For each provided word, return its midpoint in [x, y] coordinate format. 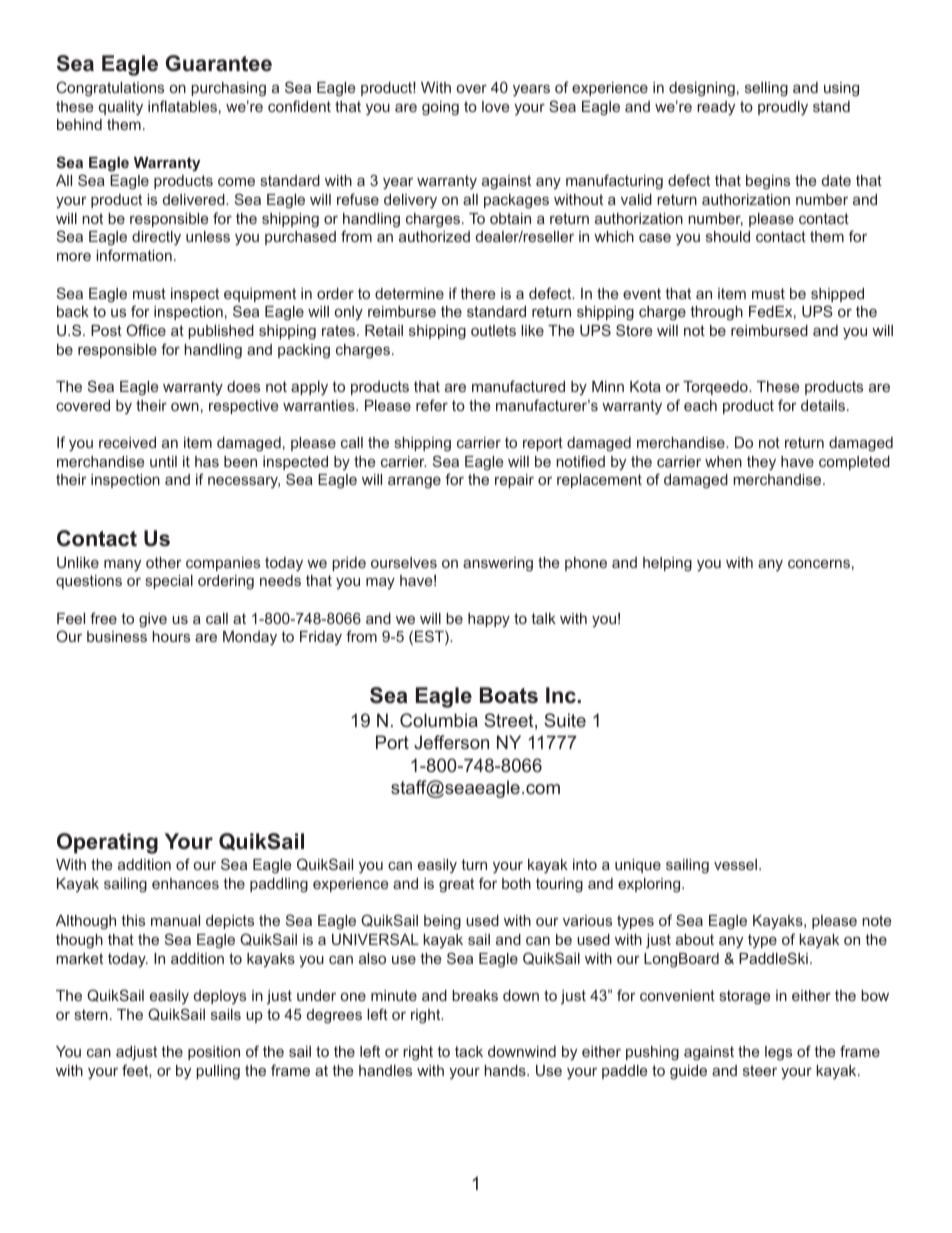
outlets [493, 330]
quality [121, 108]
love [495, 106]
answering [498, 564]
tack [469, 1051]
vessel [735, 864]
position [214, 1053]
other [164, 562]
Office [146, 330]
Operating [107, 843]
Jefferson [451, 742]
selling [766, 89]
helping [667, 564]
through [716, 313]
